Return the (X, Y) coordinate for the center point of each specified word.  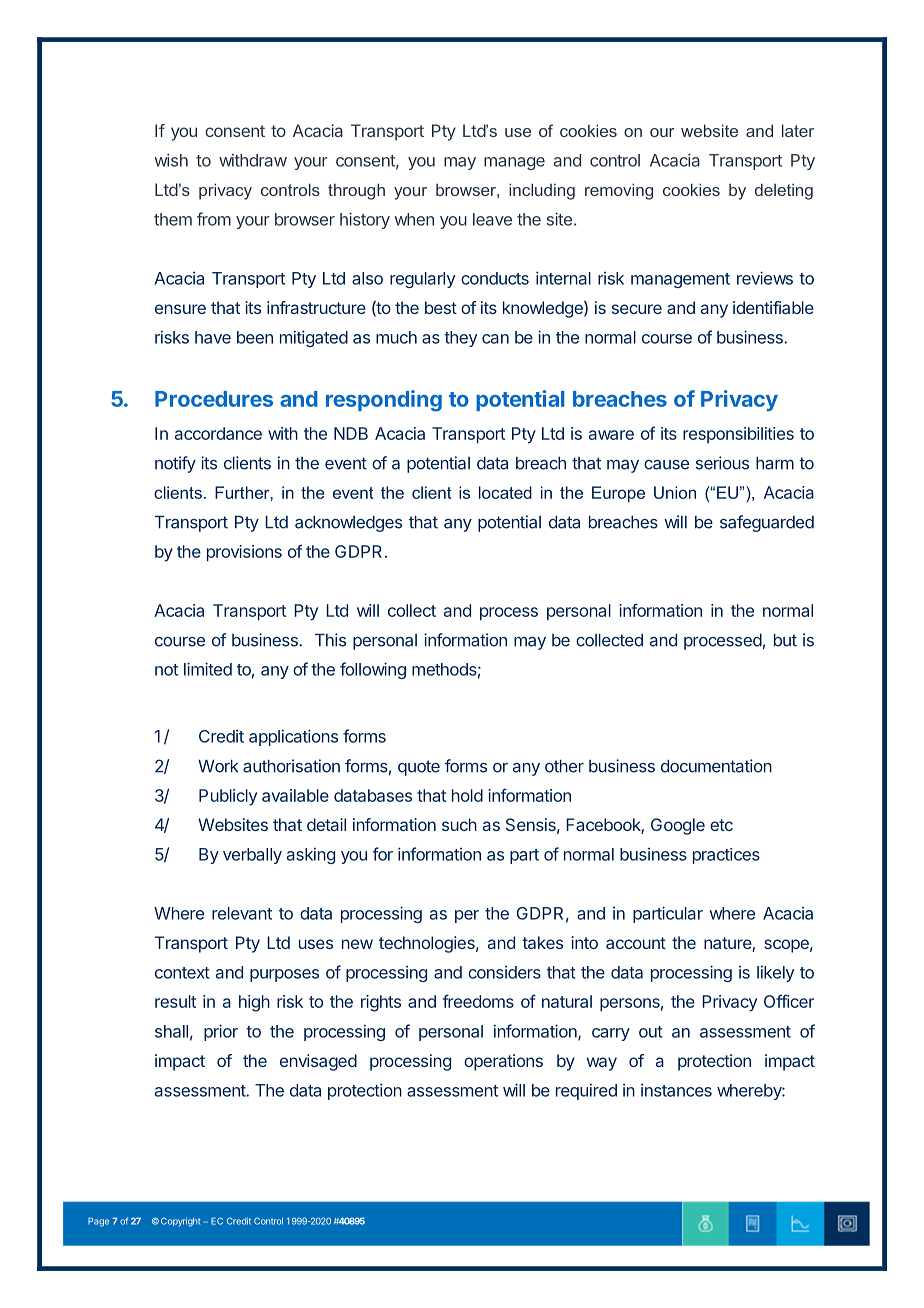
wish (171, 160)
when (414, 219)
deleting (784, 191)
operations (503, 1062)
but (785, 640)
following (373, 670)
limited (208, 669)
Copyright (180, 1222)
